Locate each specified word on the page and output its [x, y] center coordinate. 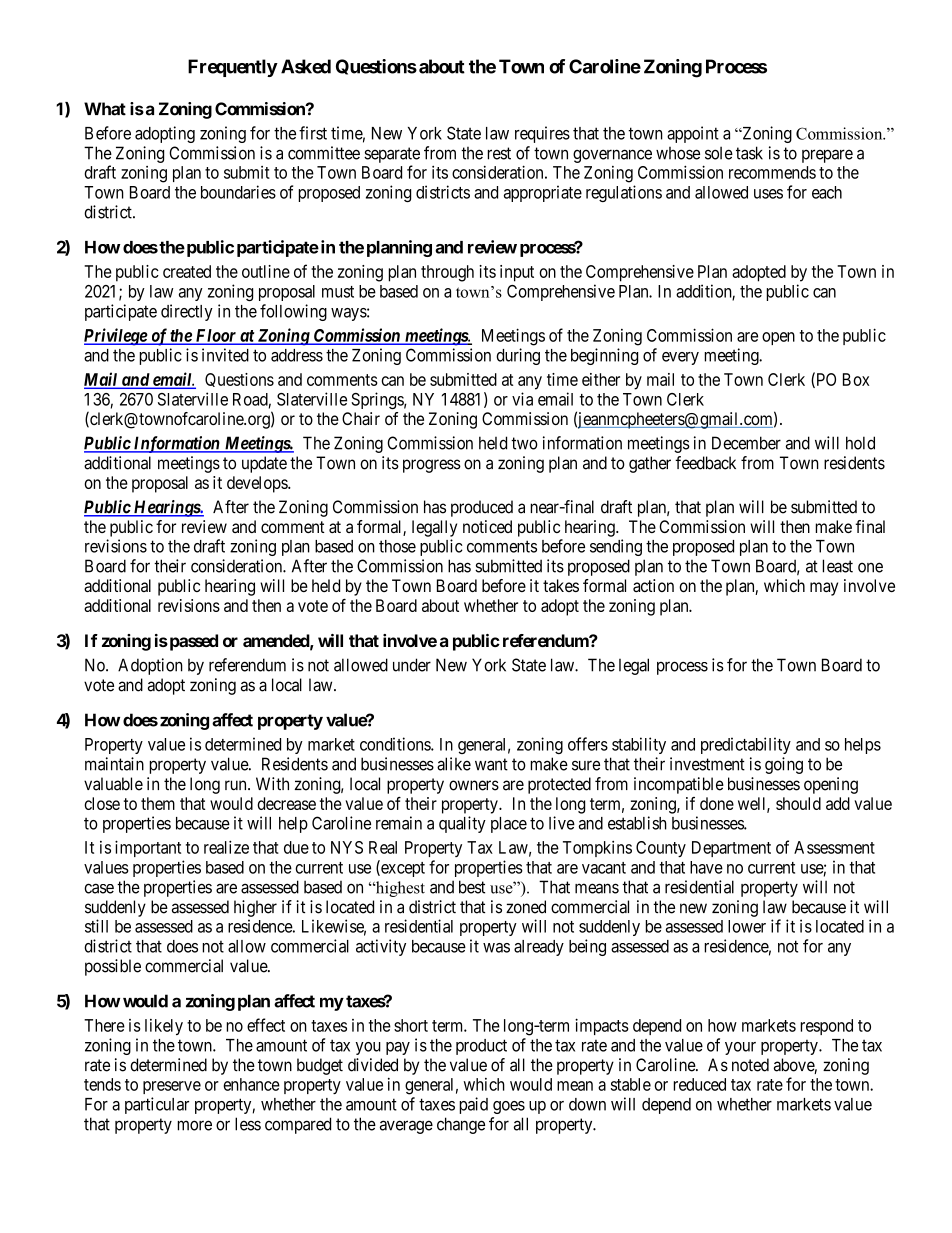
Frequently [233, 68]
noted [750, 1065]
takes [561, 585]
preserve [172, 1087]
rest [499, 153]
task [749, 153]
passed [192, 642]
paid [473, 1105]
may [824, 589]
